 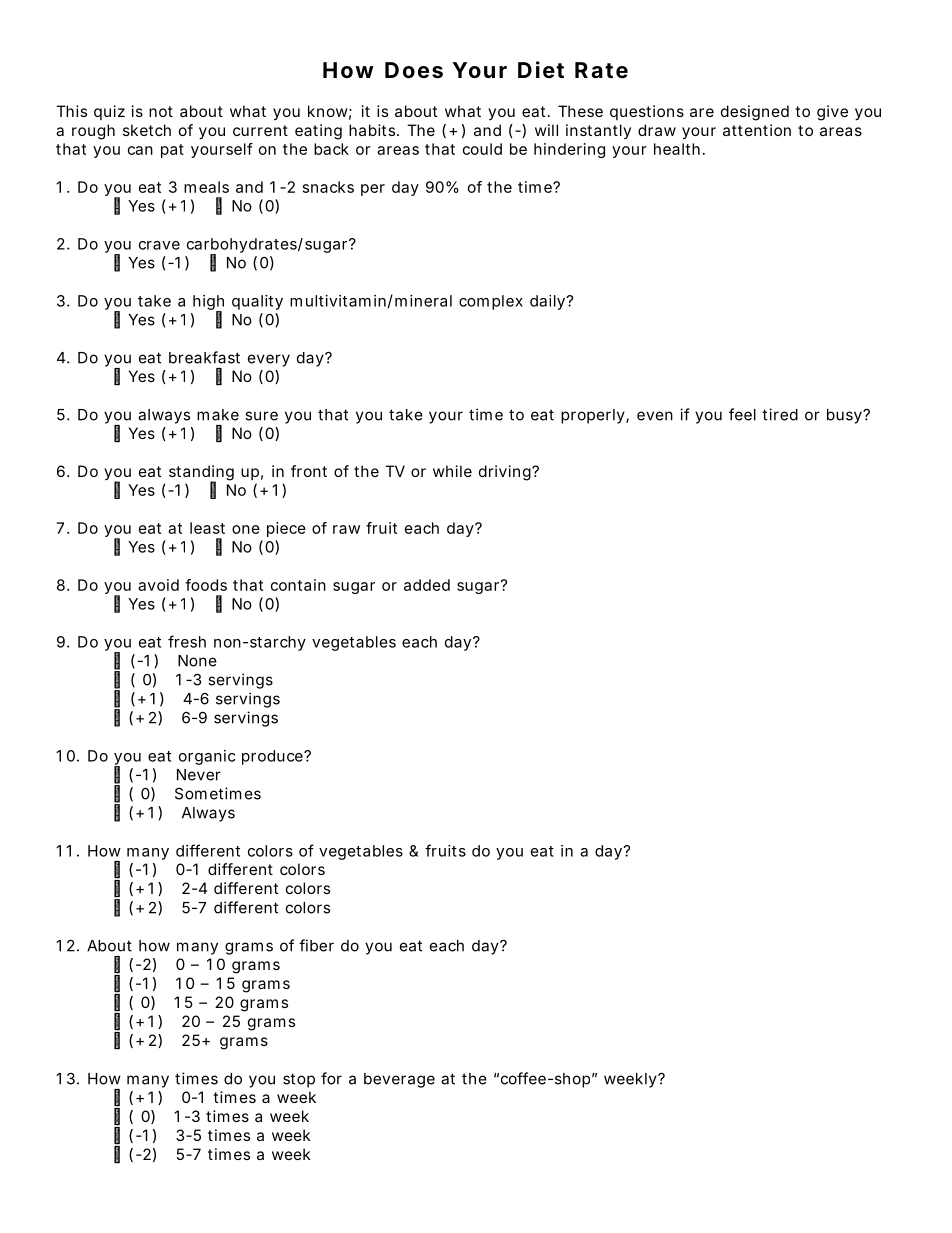 I want to click on stop, so click(x=299, y=1080).
